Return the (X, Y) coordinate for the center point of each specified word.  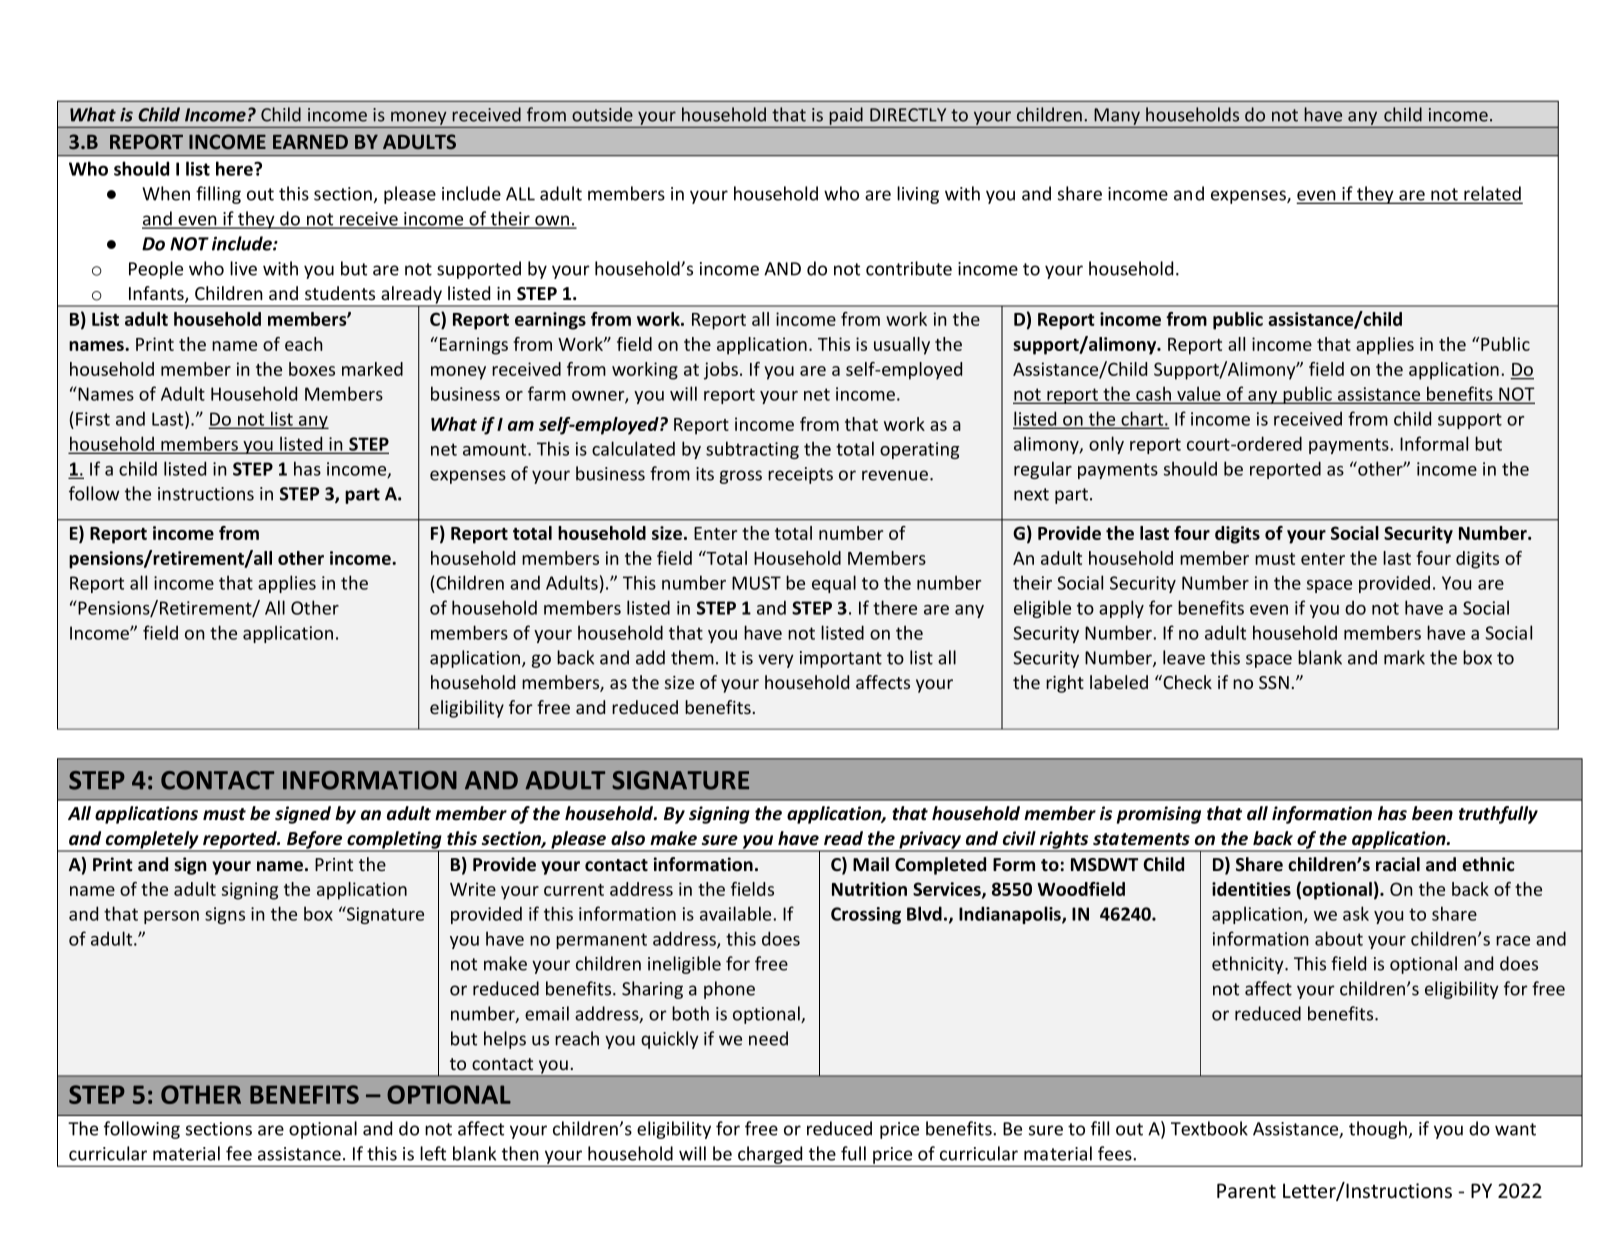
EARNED (310, 141)
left (433, 1153)
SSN (1274, 682)
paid (846, 116)
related (1492, 194)
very (776, 661)
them (692, 657)
